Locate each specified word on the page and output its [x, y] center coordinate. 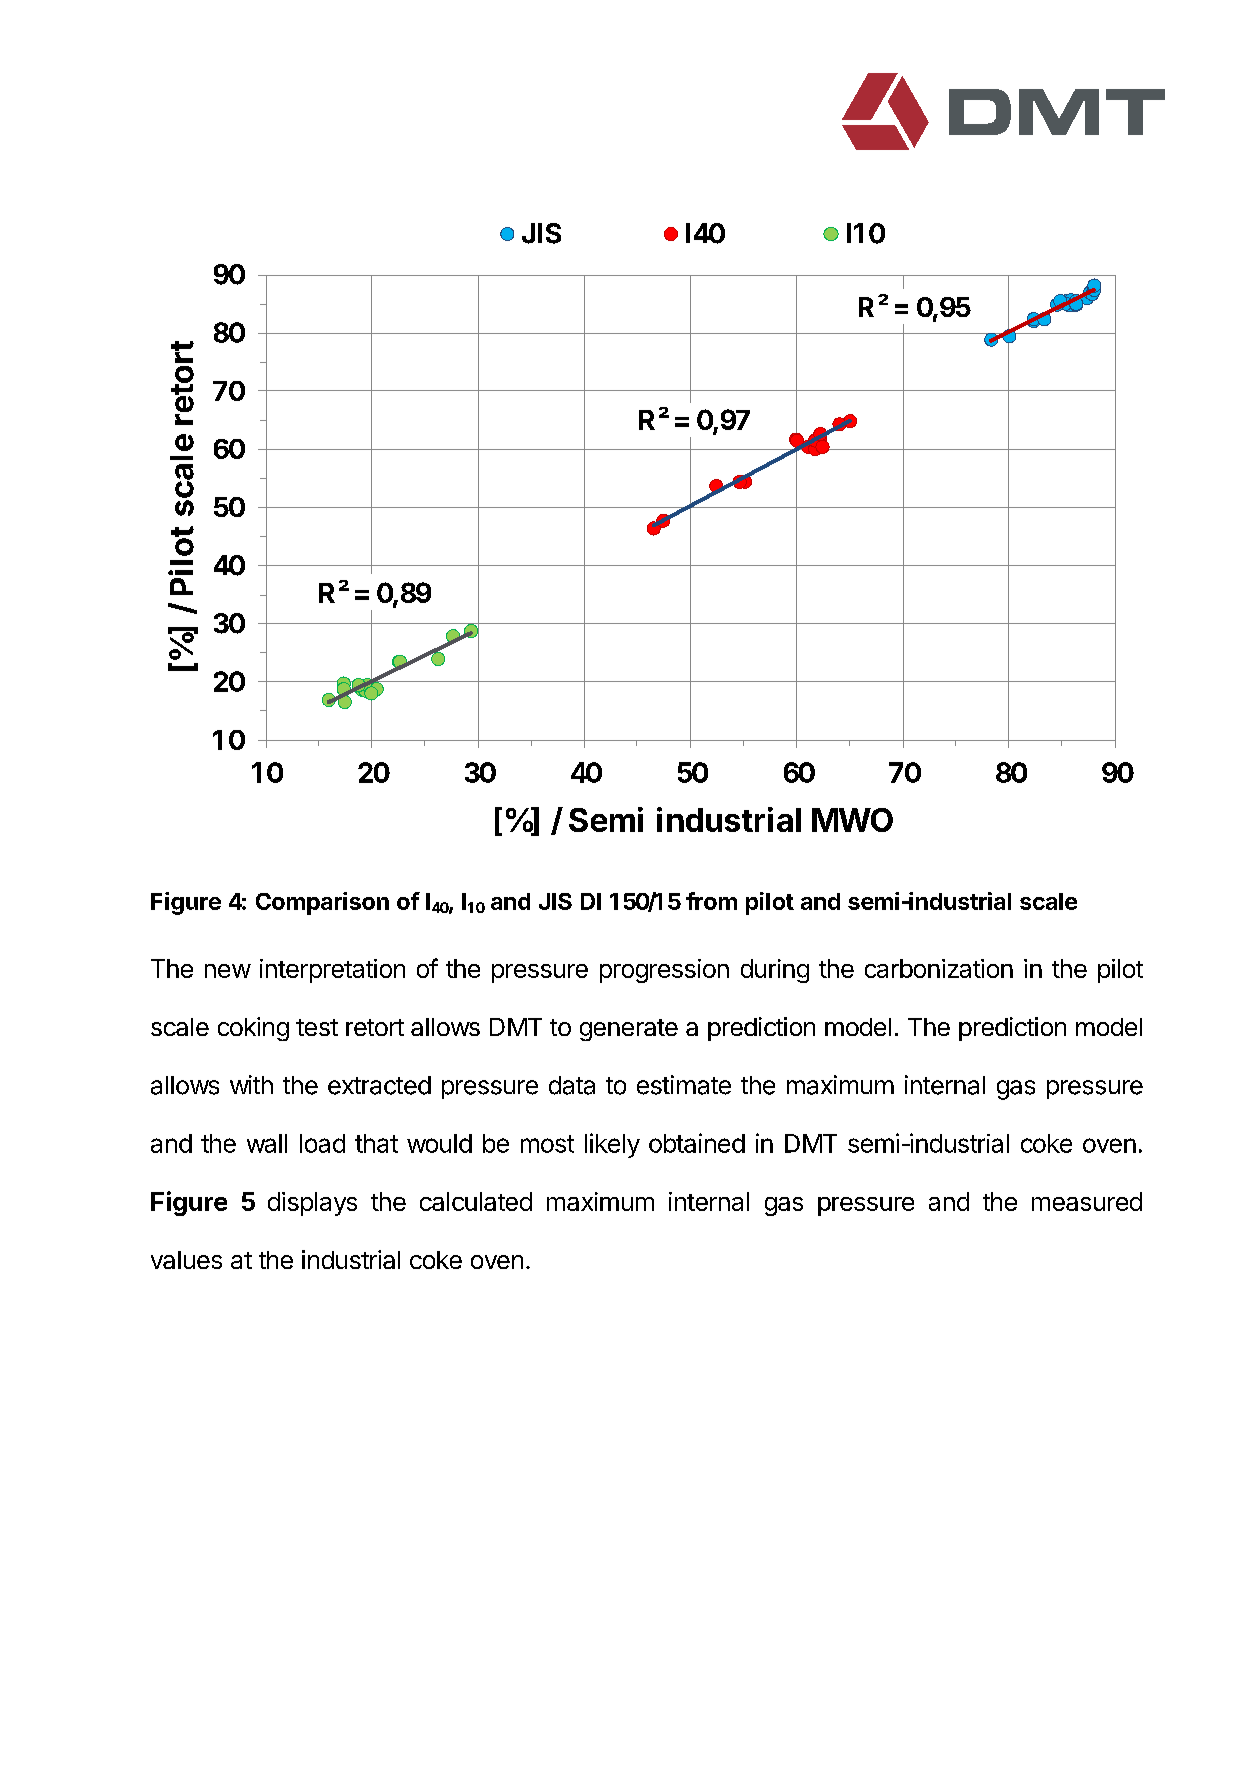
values [186, 1260]
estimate [684, 1085]
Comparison [322, 903]
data [572, 1085]
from [711, 901]
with [251, 1084]
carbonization [939, 968]
